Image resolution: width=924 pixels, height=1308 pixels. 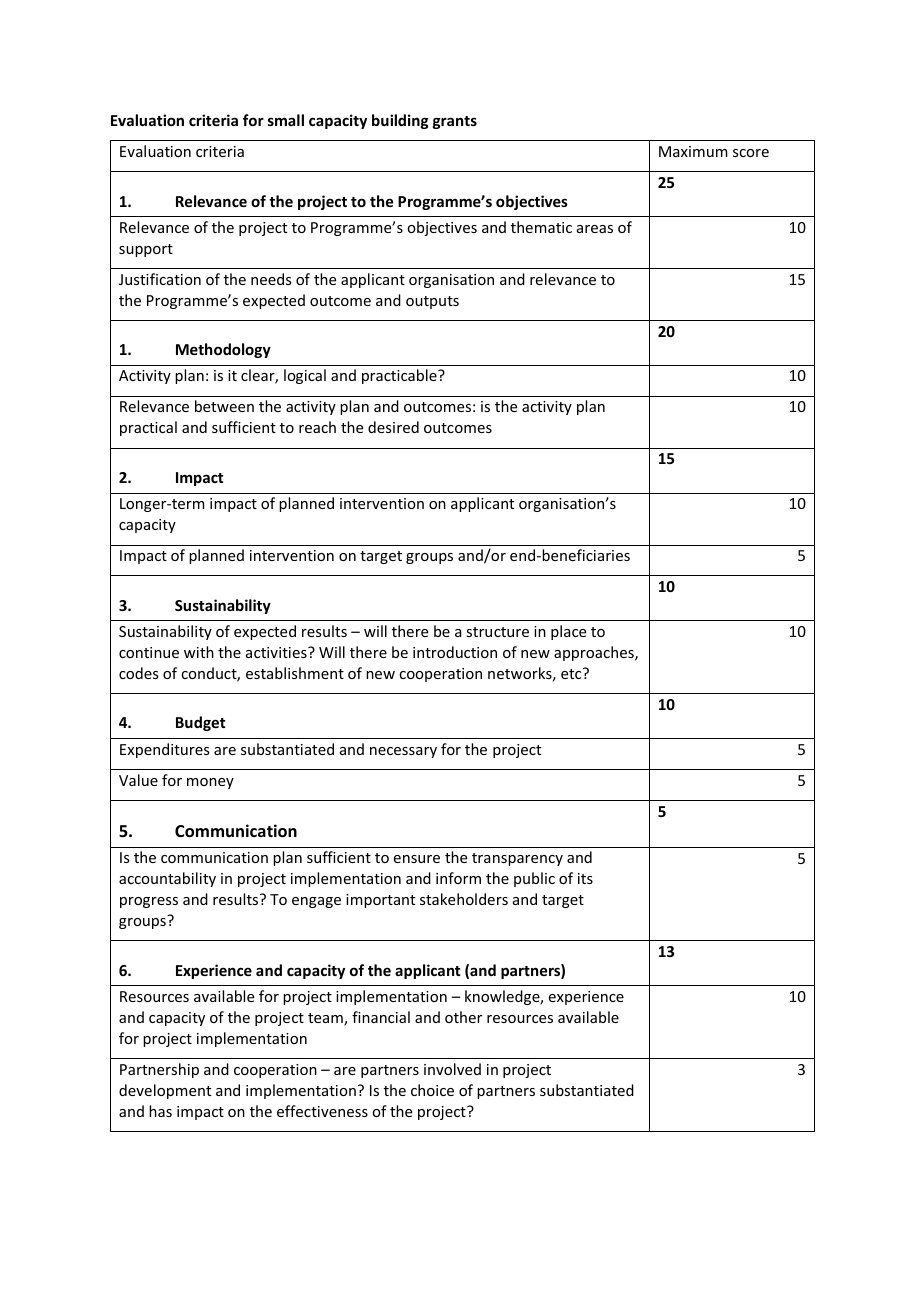 I want to click on its, so click(x=585, y=878).
